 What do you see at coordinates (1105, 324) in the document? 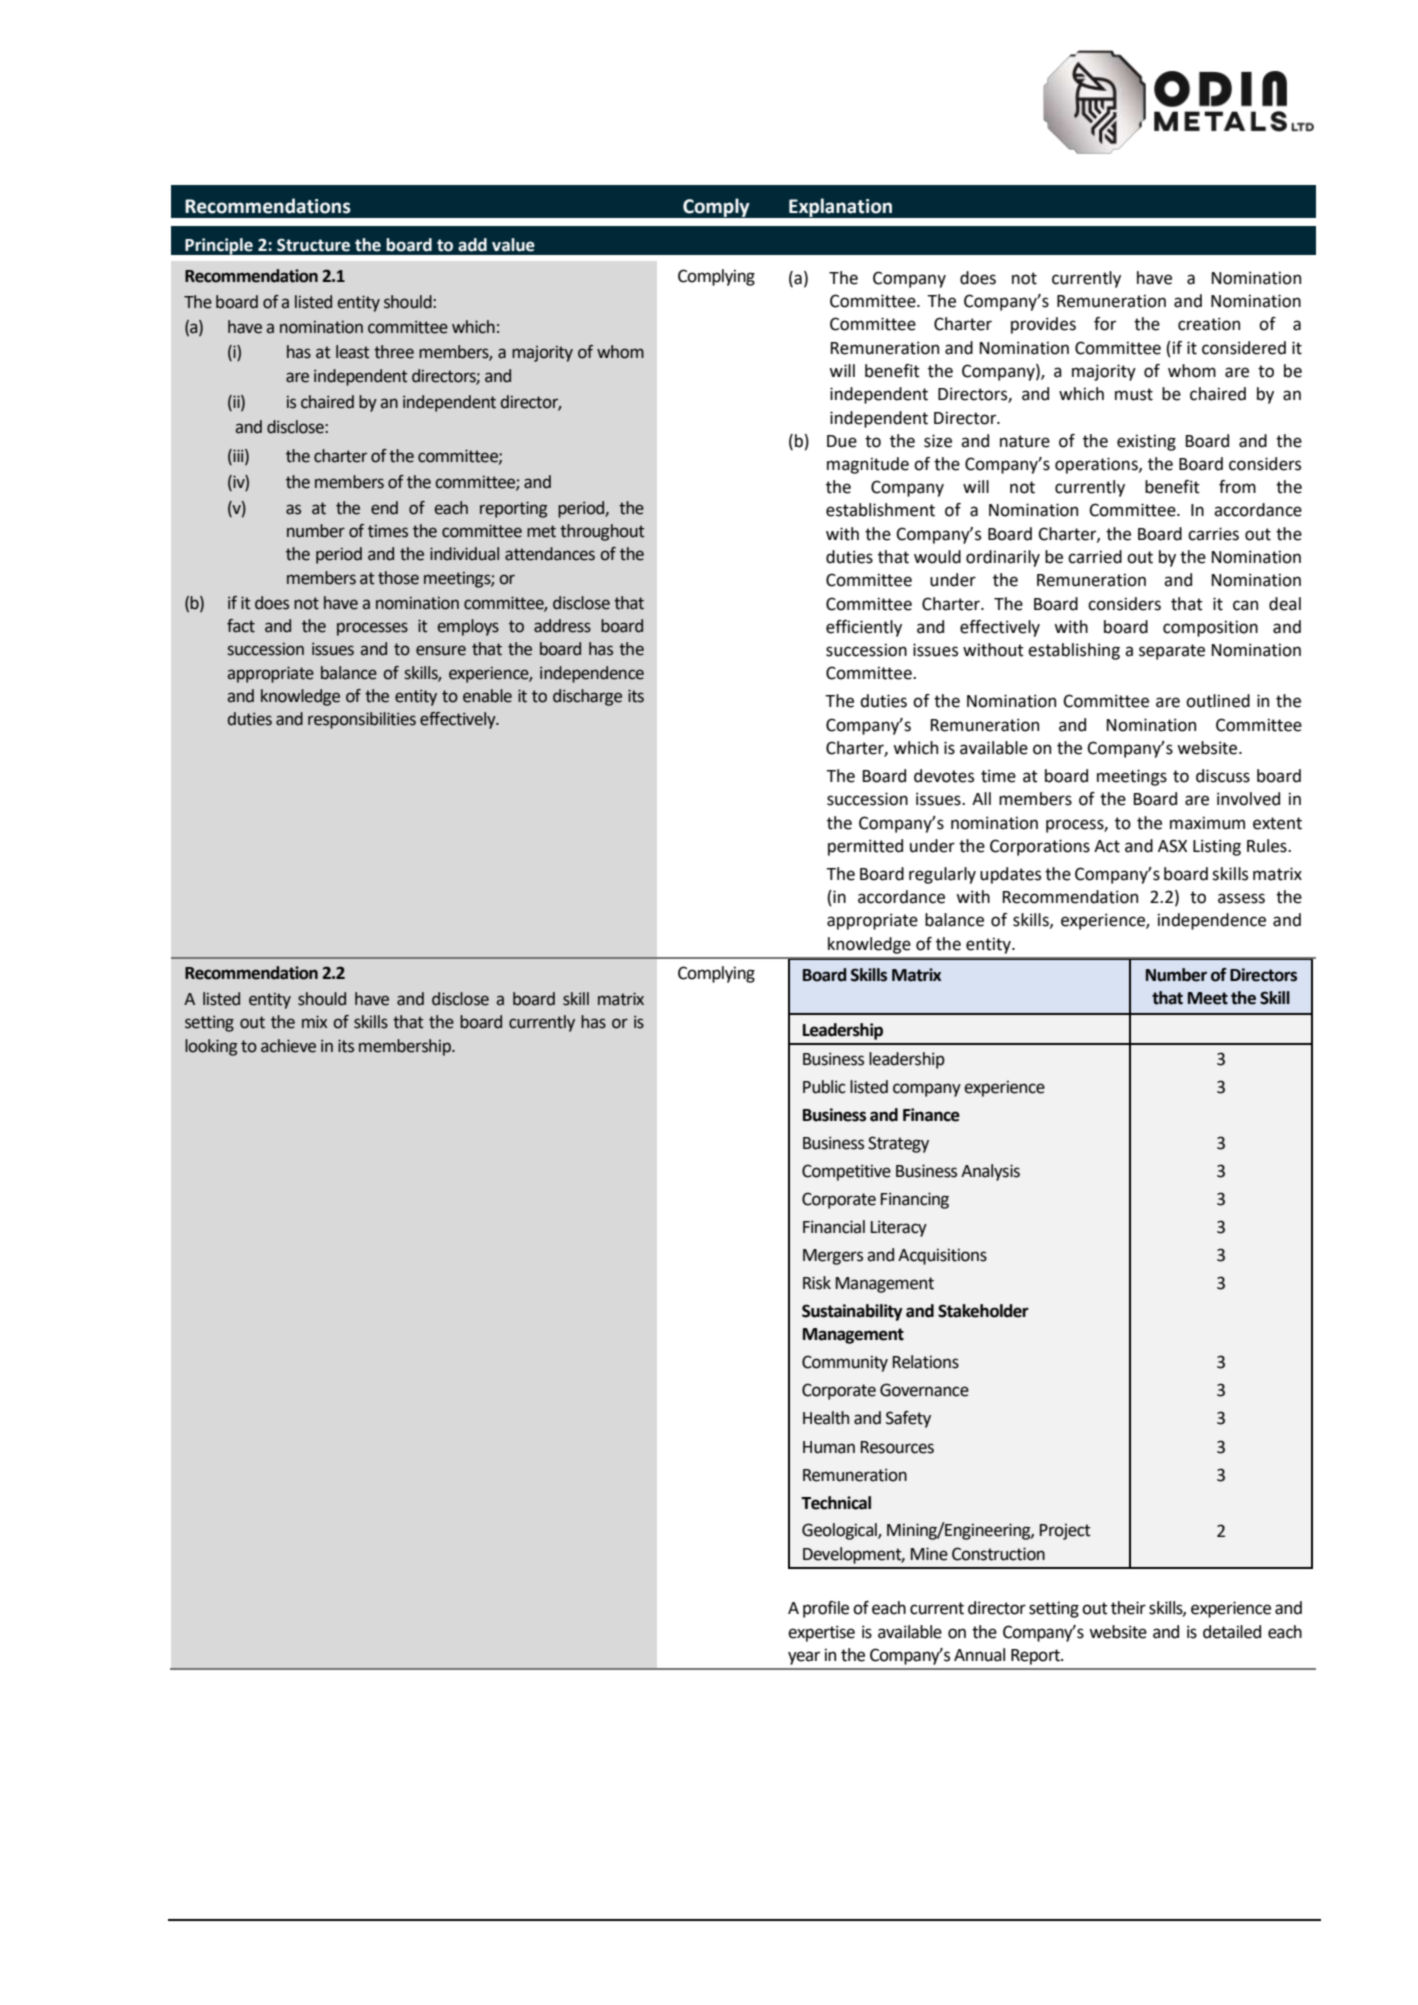
I see `for` at bounding box center [1105, 324].
